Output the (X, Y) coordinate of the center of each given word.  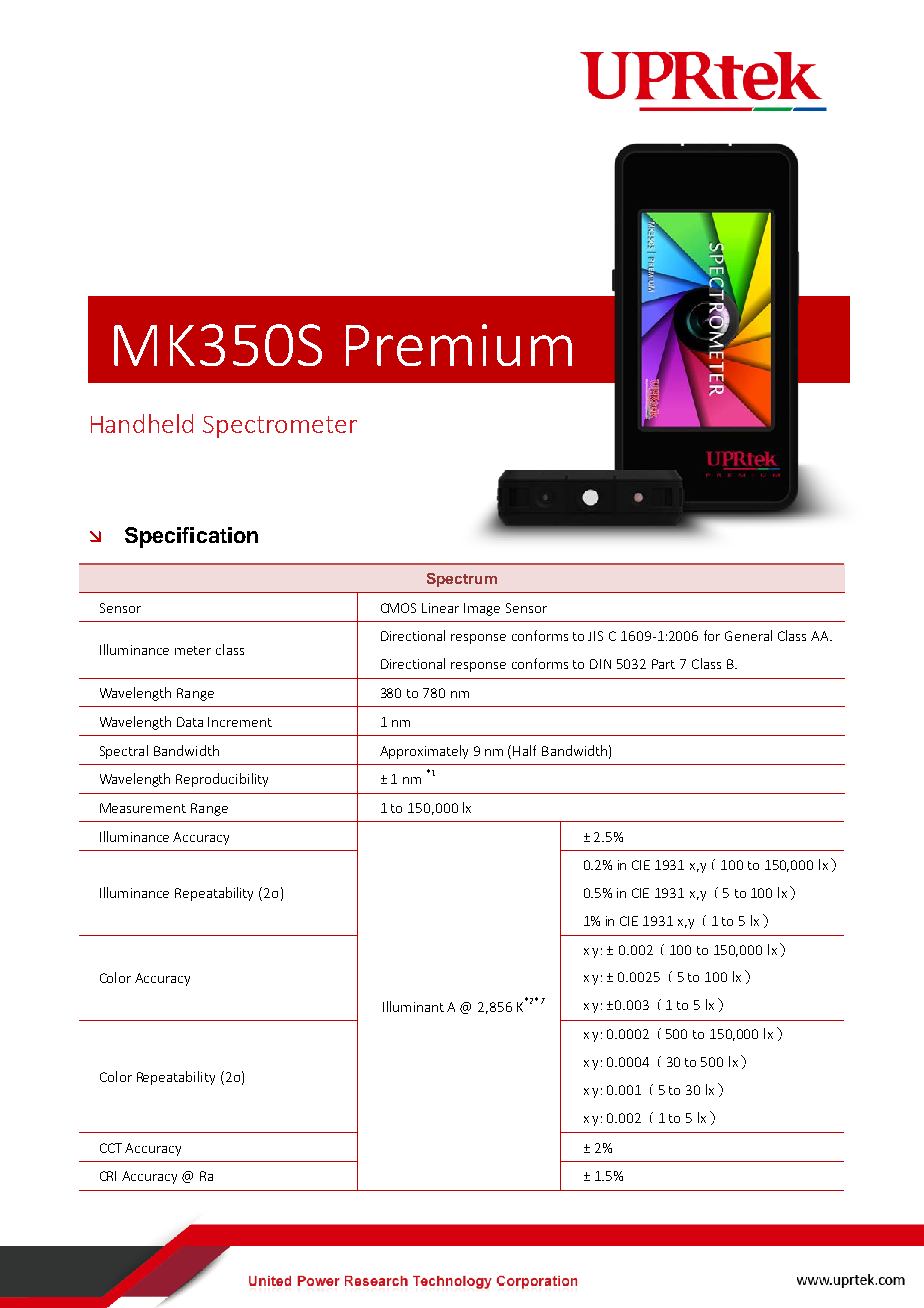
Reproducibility (222, 780)
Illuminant (413, 1006)
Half (524, 750)
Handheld (142, 423)
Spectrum (462, 580)
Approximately (424, 752)
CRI (108, 1176)
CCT (111, 1148)
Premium (459, 345)
